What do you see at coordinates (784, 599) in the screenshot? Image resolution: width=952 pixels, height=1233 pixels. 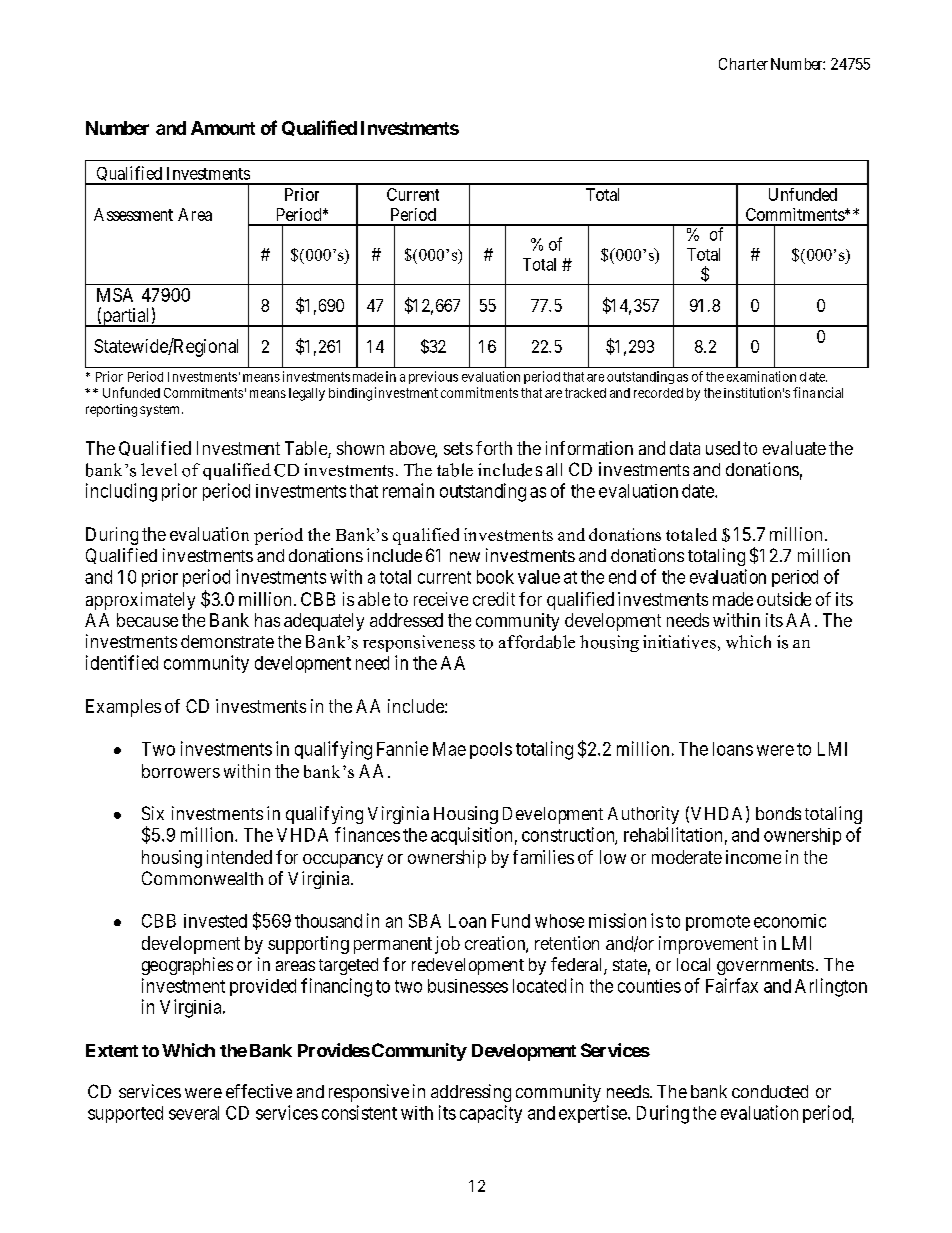 I see `outside` at bounding box center [784, 599].
